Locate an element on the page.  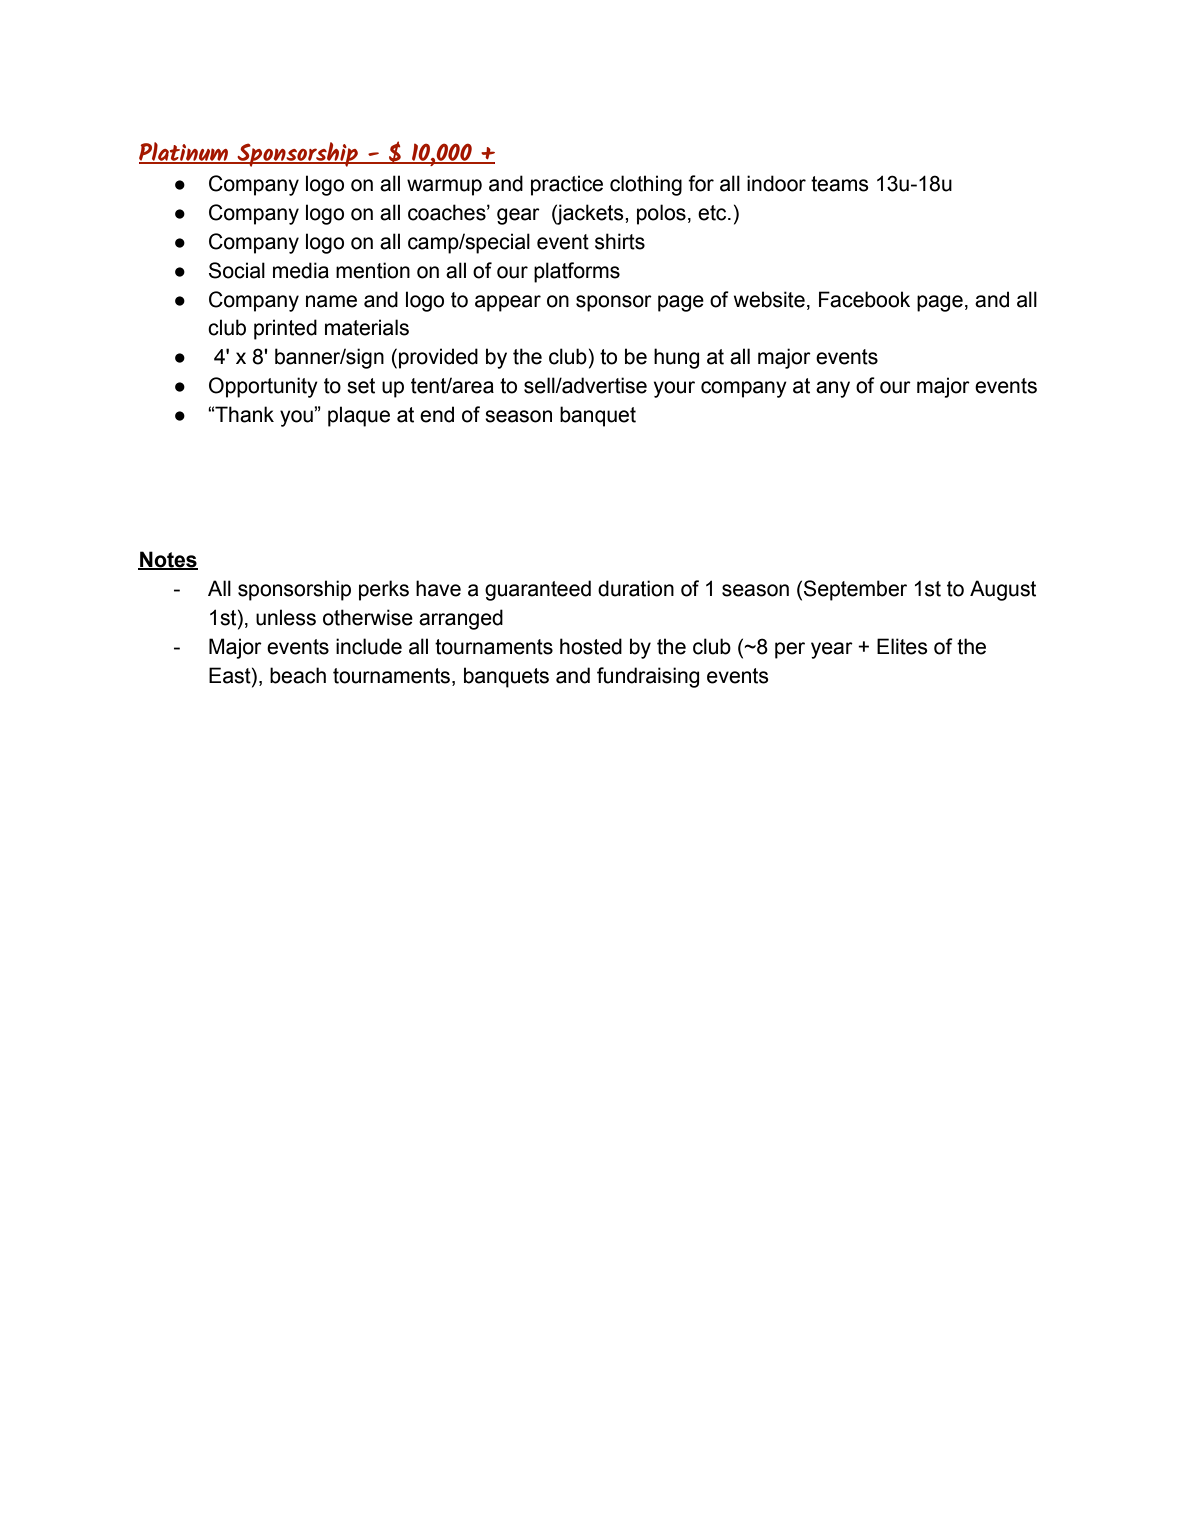
hosted is located at coordinates (591, 646).
